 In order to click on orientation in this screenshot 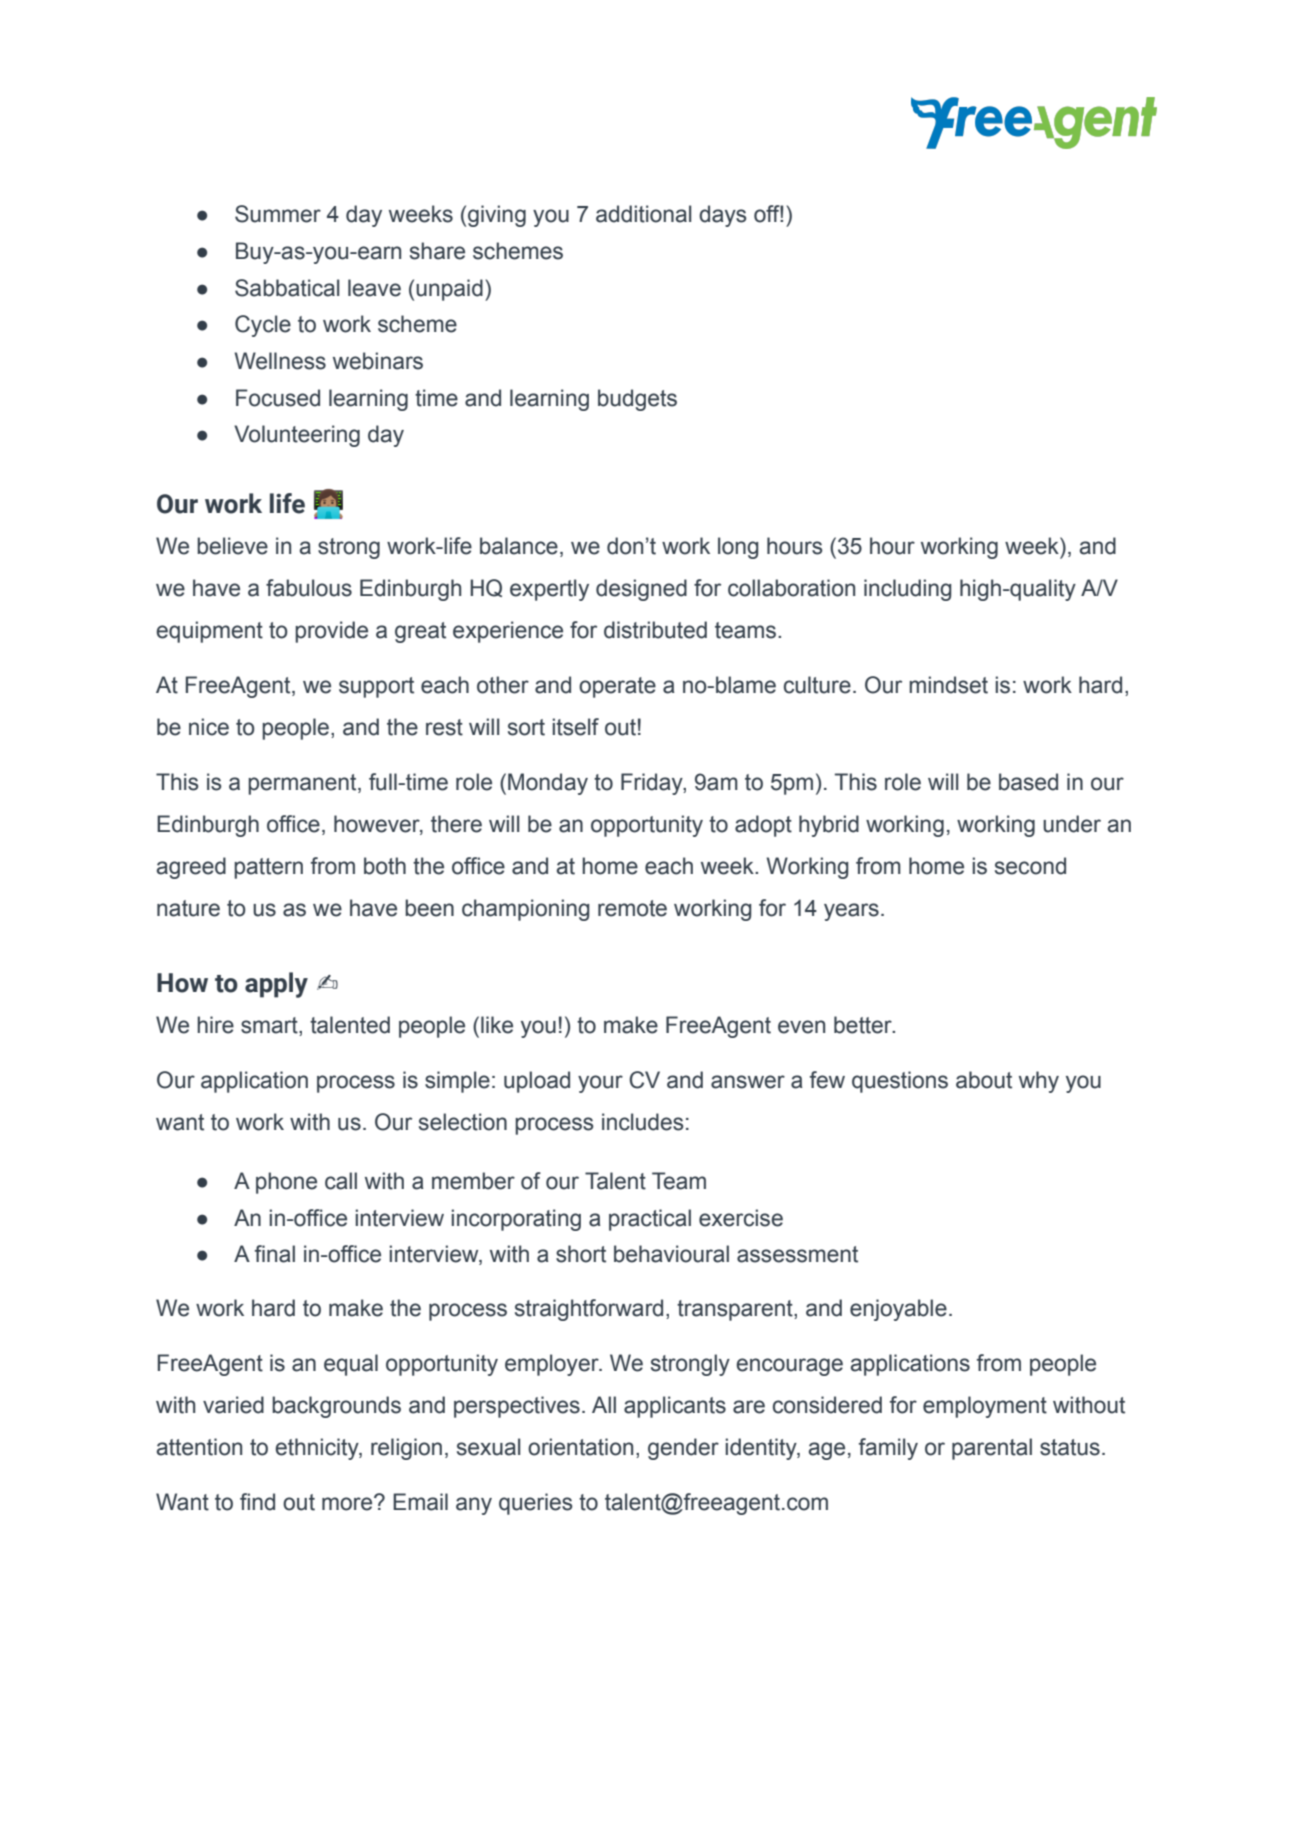, I will do `click(580, 1447)`.
